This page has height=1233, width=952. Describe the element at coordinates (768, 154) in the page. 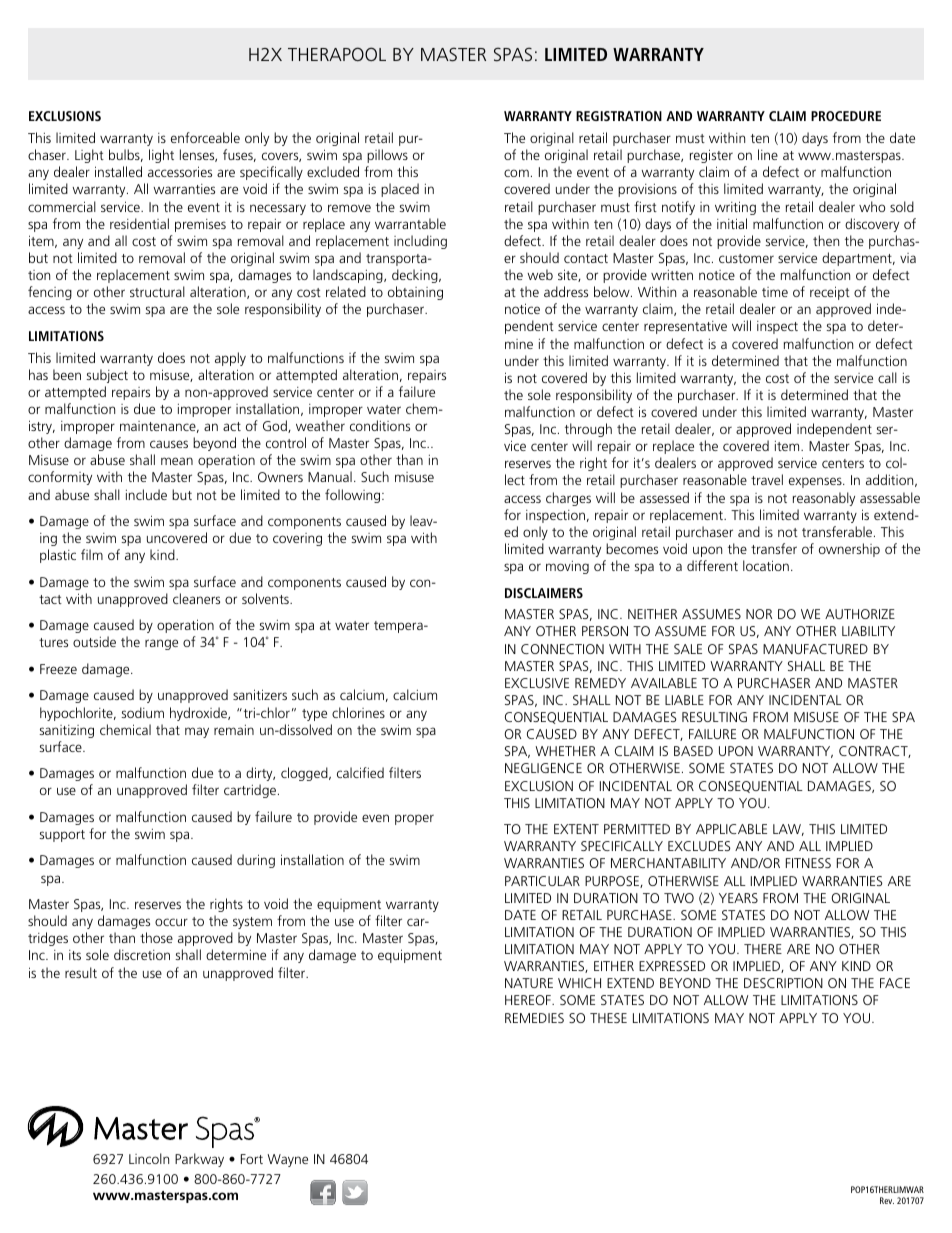

I see `line` at that location.
